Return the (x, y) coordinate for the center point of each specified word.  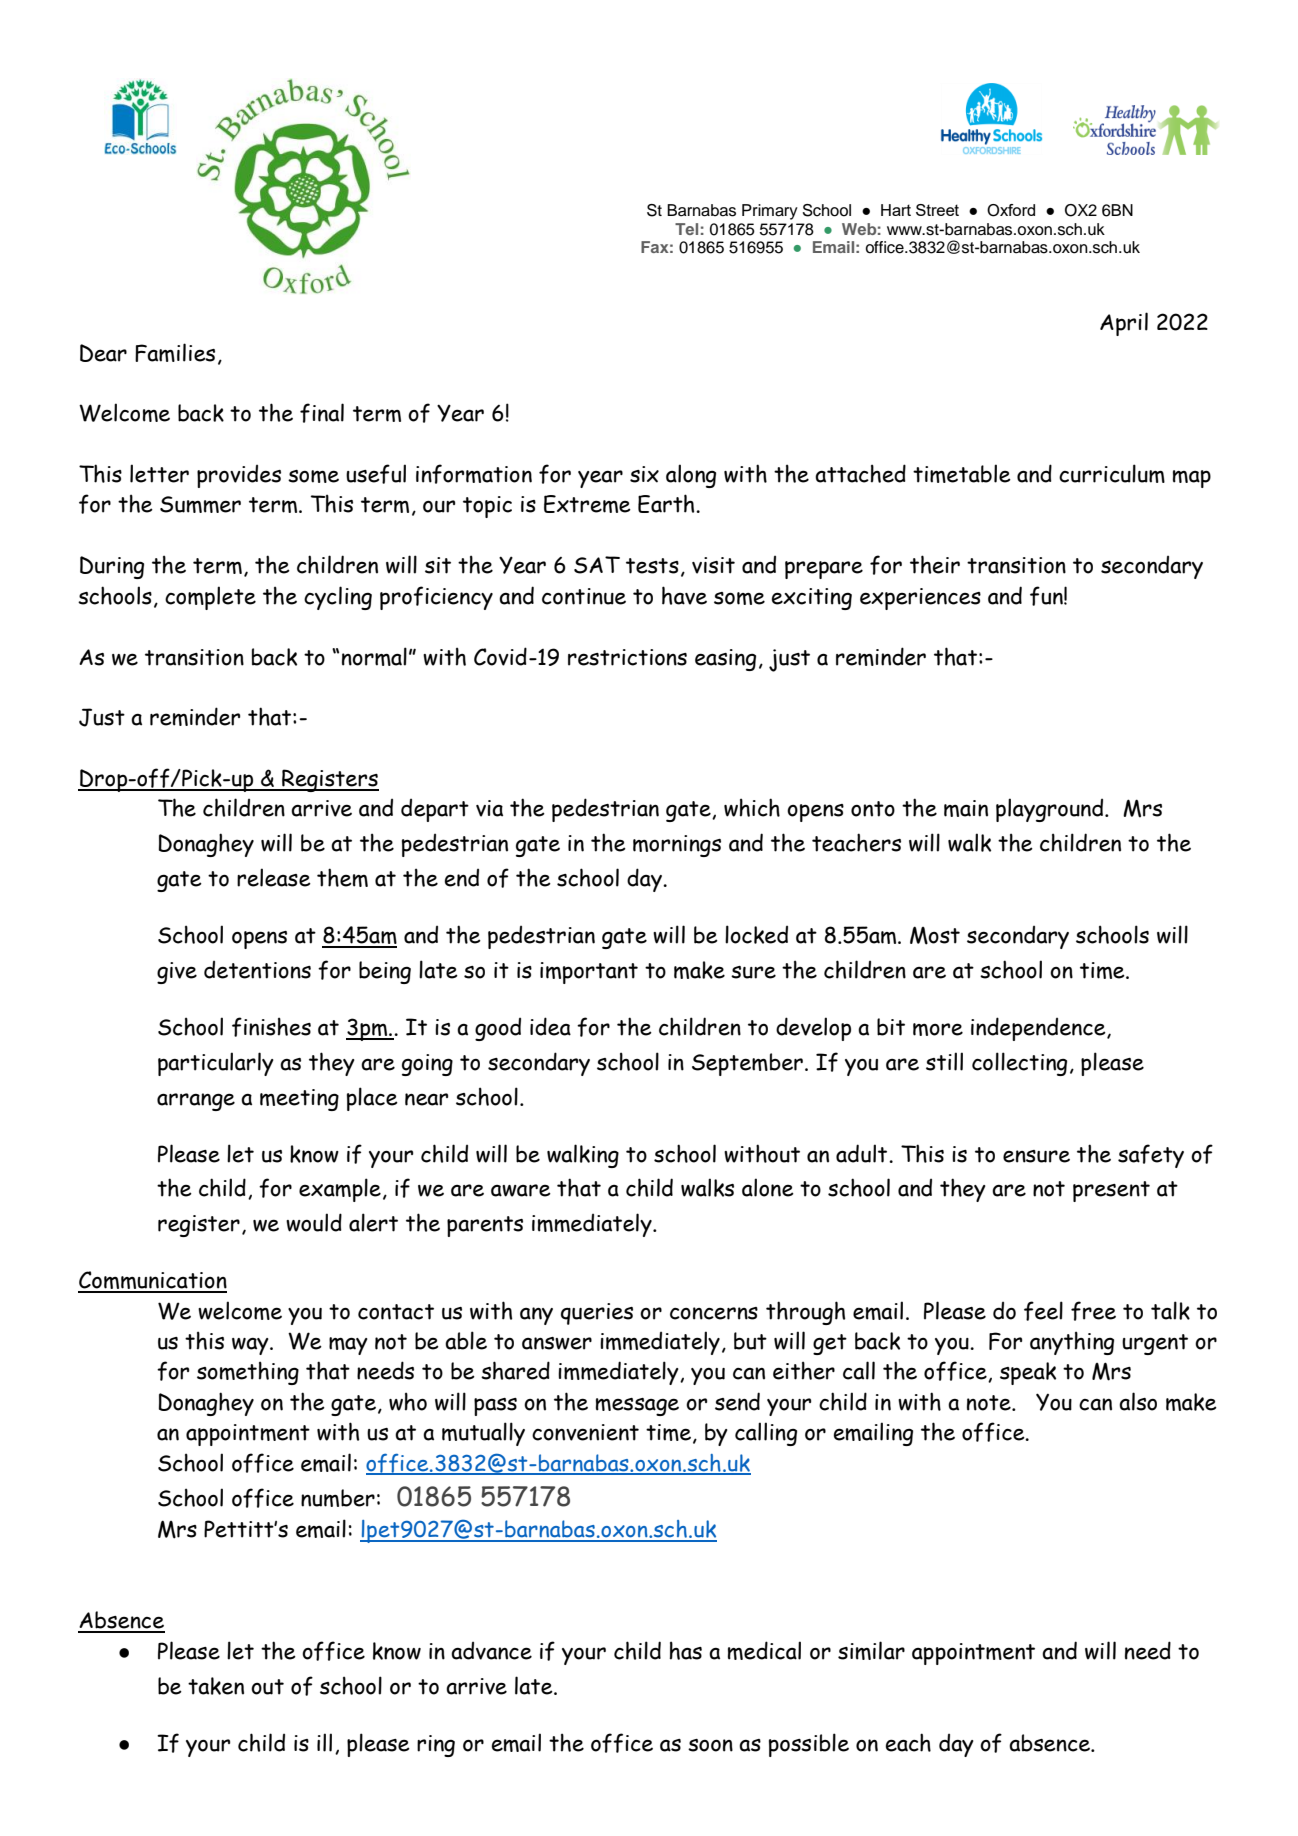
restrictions (627, 657)
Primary (770, 212)
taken (216, 1686)
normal (374, 656)
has (686, 1650)
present (1111, 1191)
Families (175, 352)
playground (1051, 810)
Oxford (1011, 210)
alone (768, 1187)
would (314, 1222)
